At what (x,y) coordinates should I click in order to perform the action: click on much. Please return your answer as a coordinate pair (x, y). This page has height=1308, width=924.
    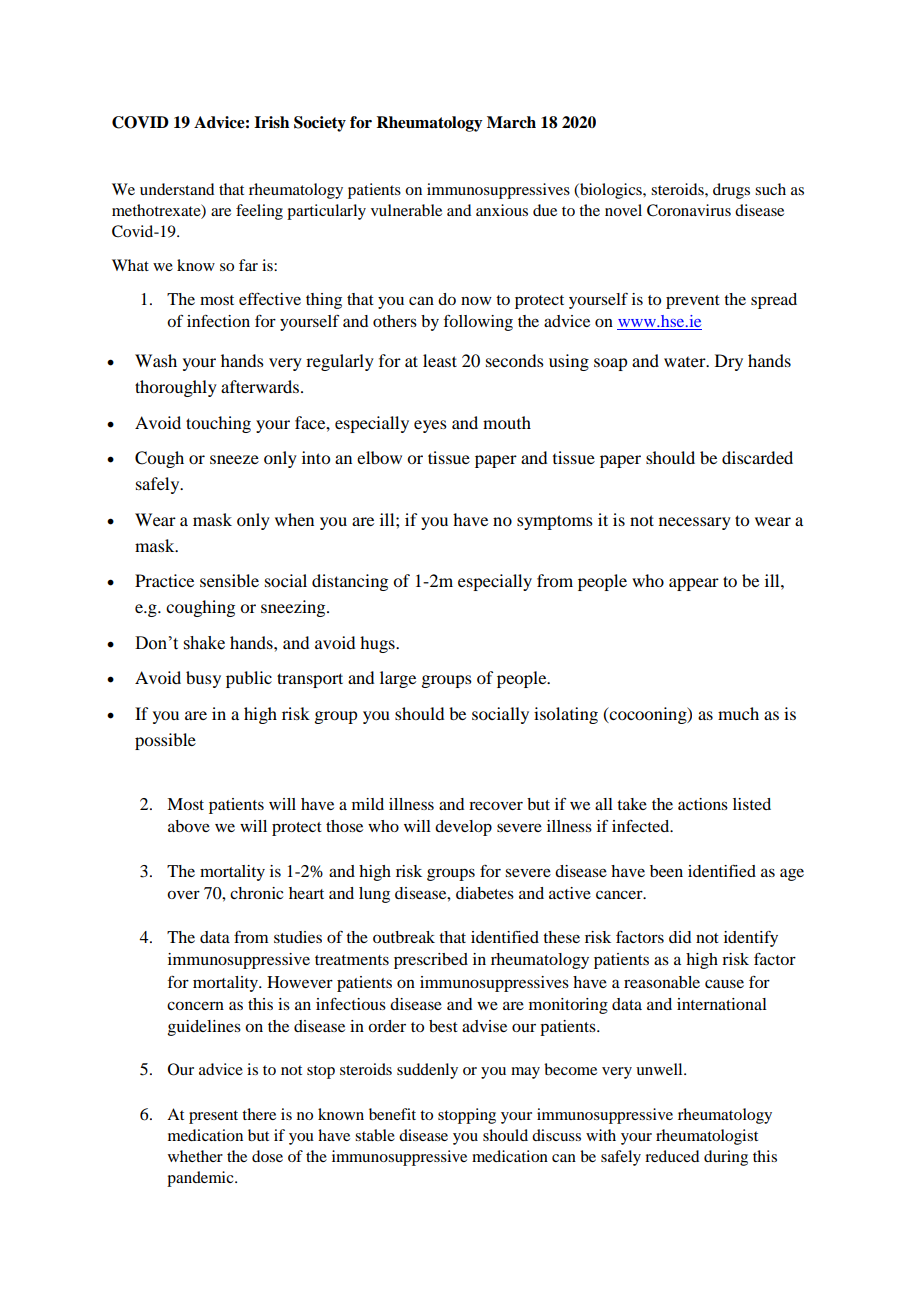
    Looking at the image, I should click on (738, 713).
